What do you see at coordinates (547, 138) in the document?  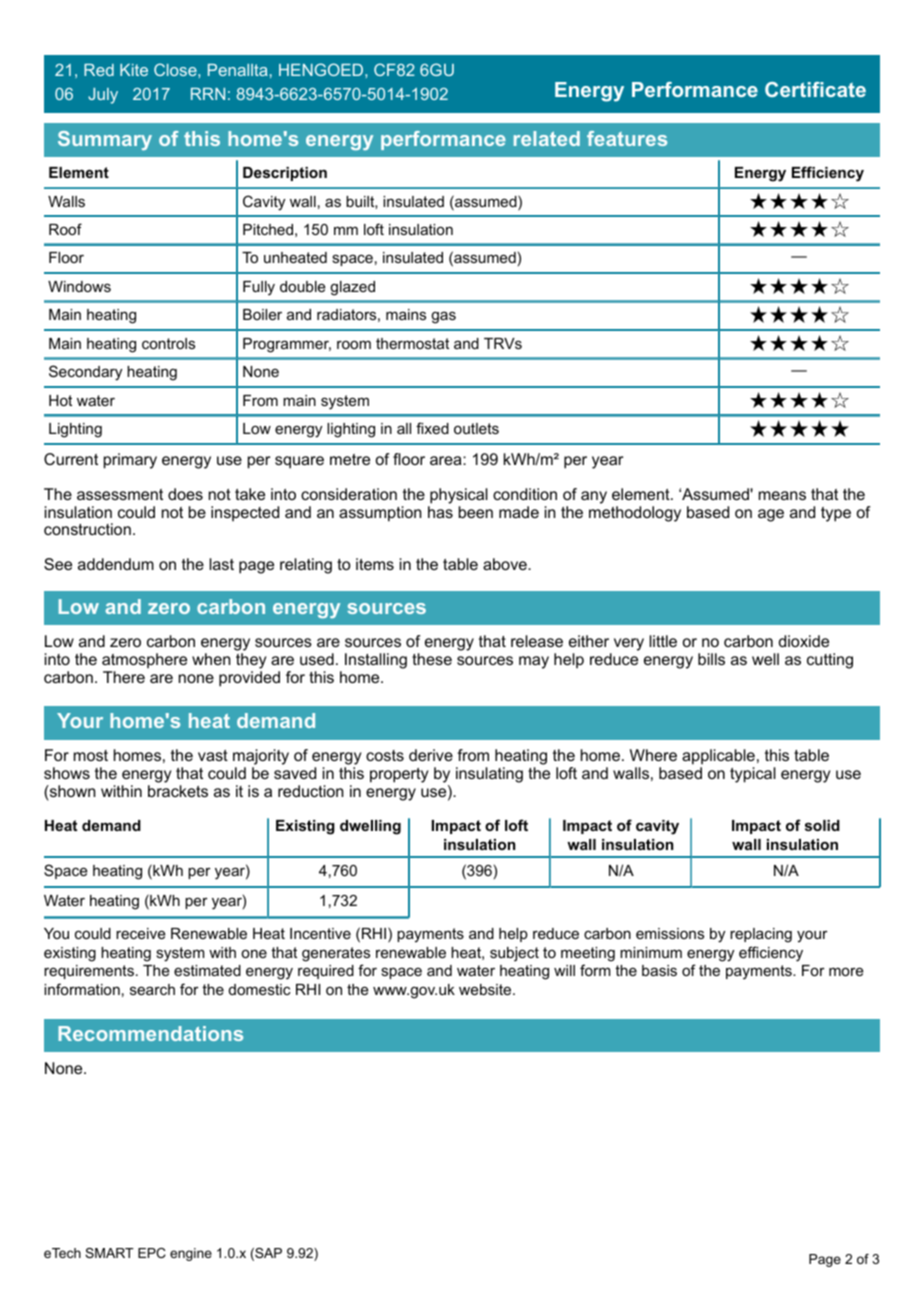 I see `related` at bounding box center [547, 138].
